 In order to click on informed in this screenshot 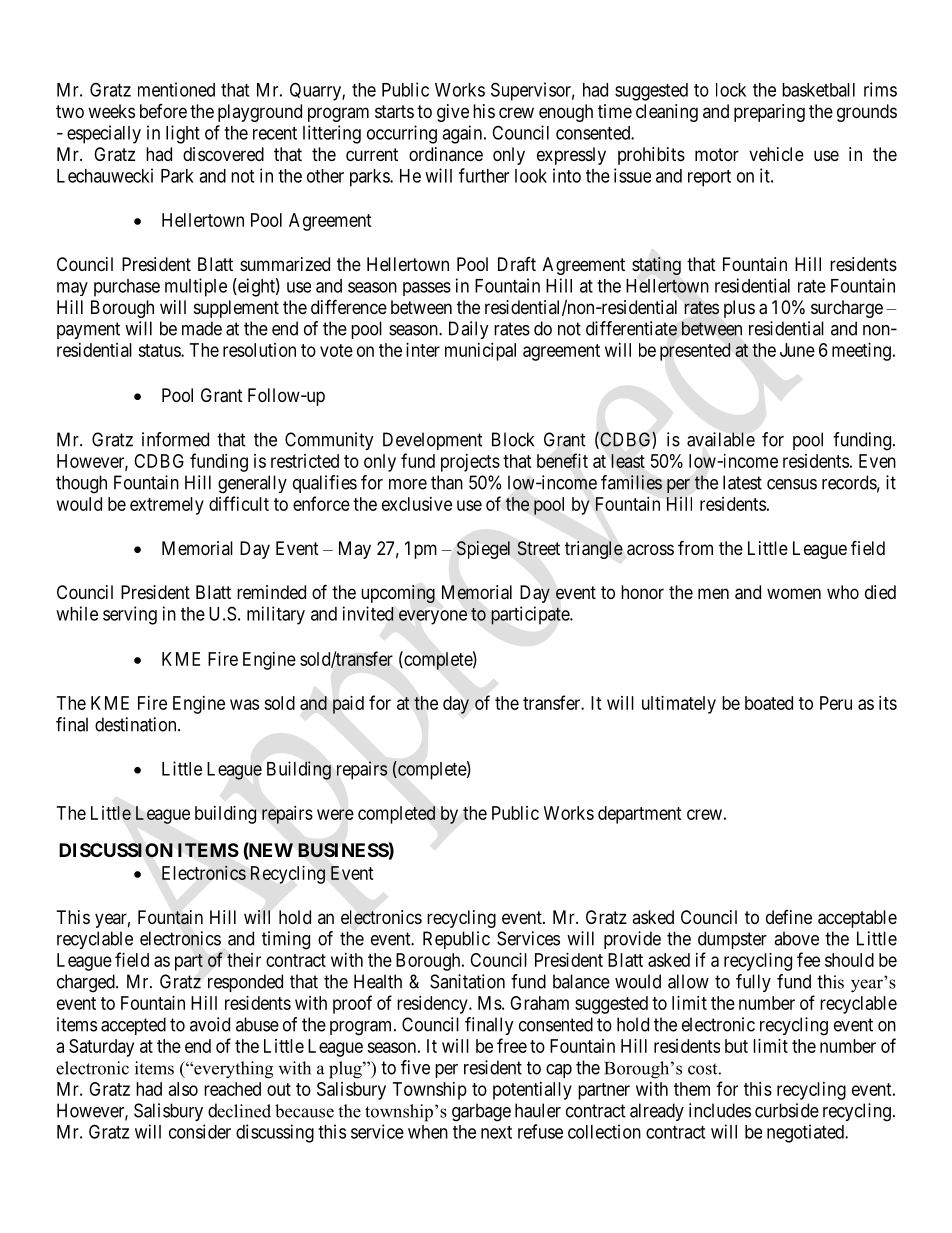, I will do `click(175, 439)`.
